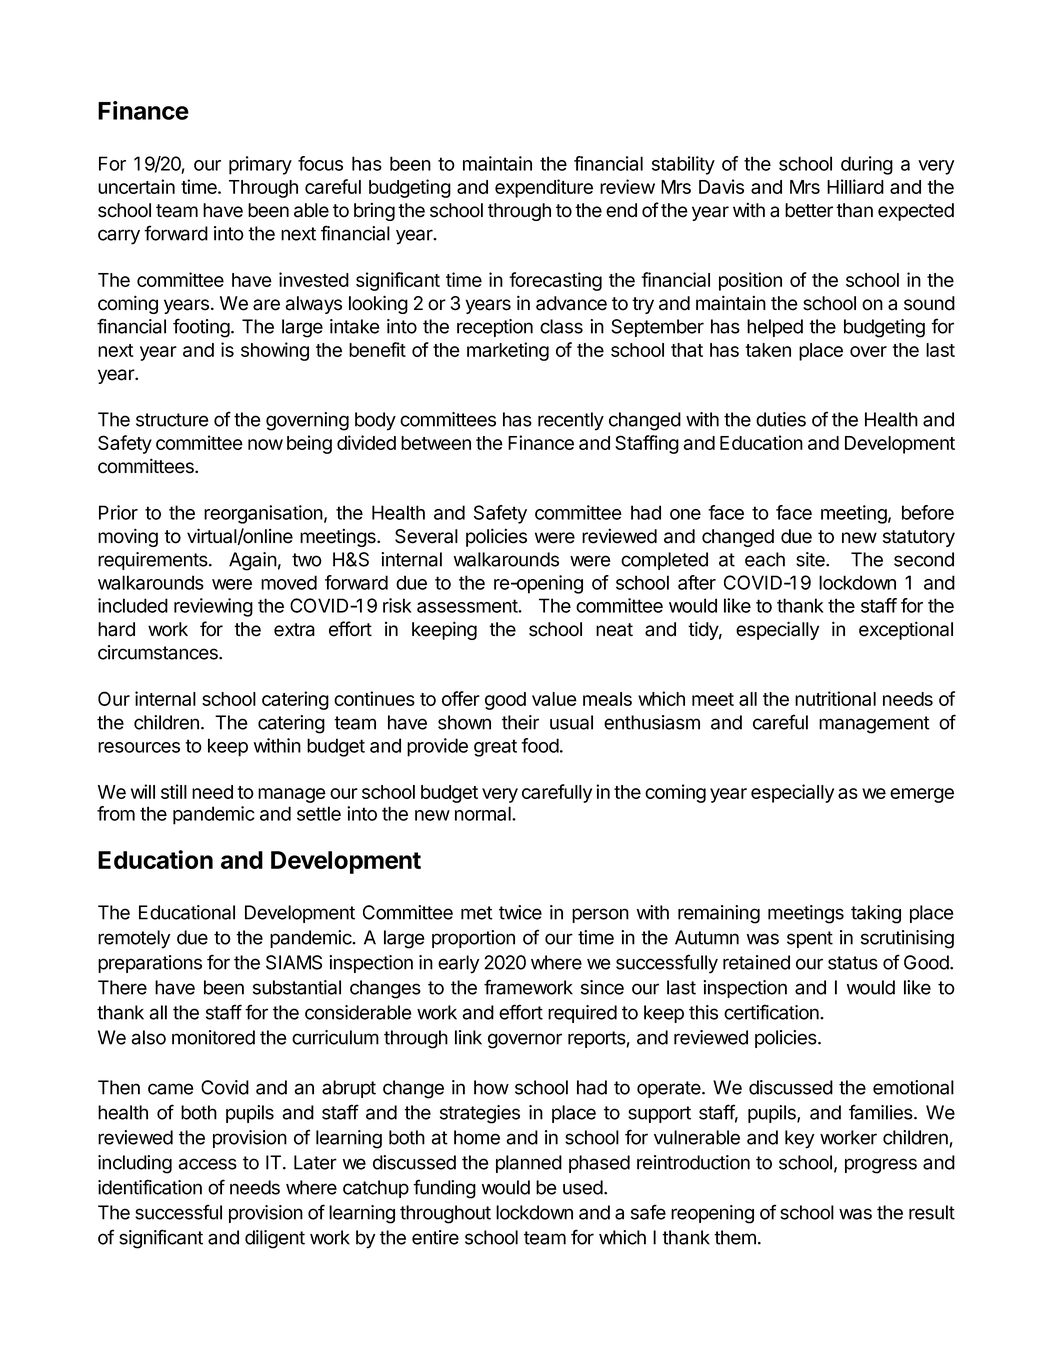  I want to click on primary, so click(260, 165).
